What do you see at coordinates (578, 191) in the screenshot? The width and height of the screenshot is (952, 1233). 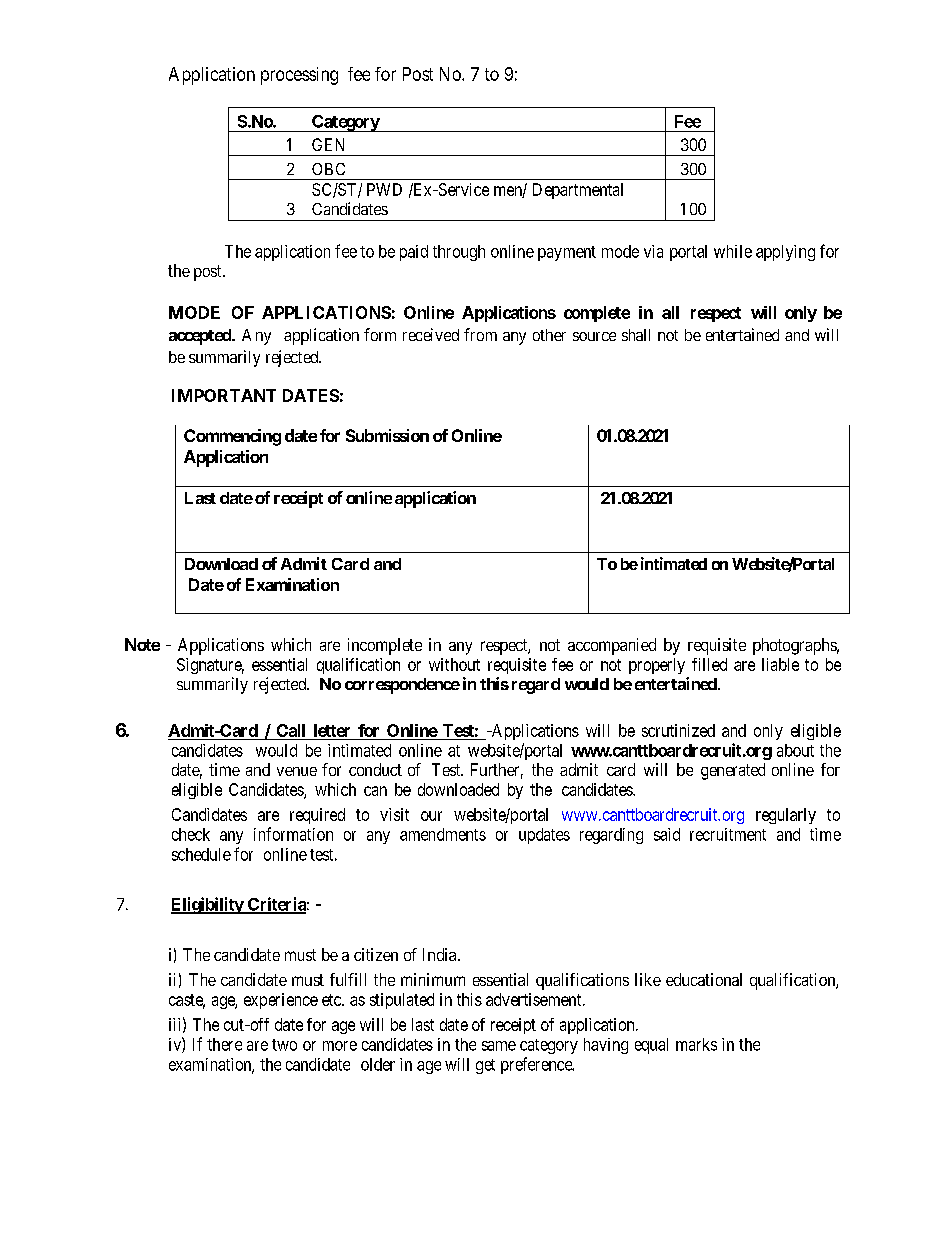 I see `Departmental` at bounding box center [578, 191].
